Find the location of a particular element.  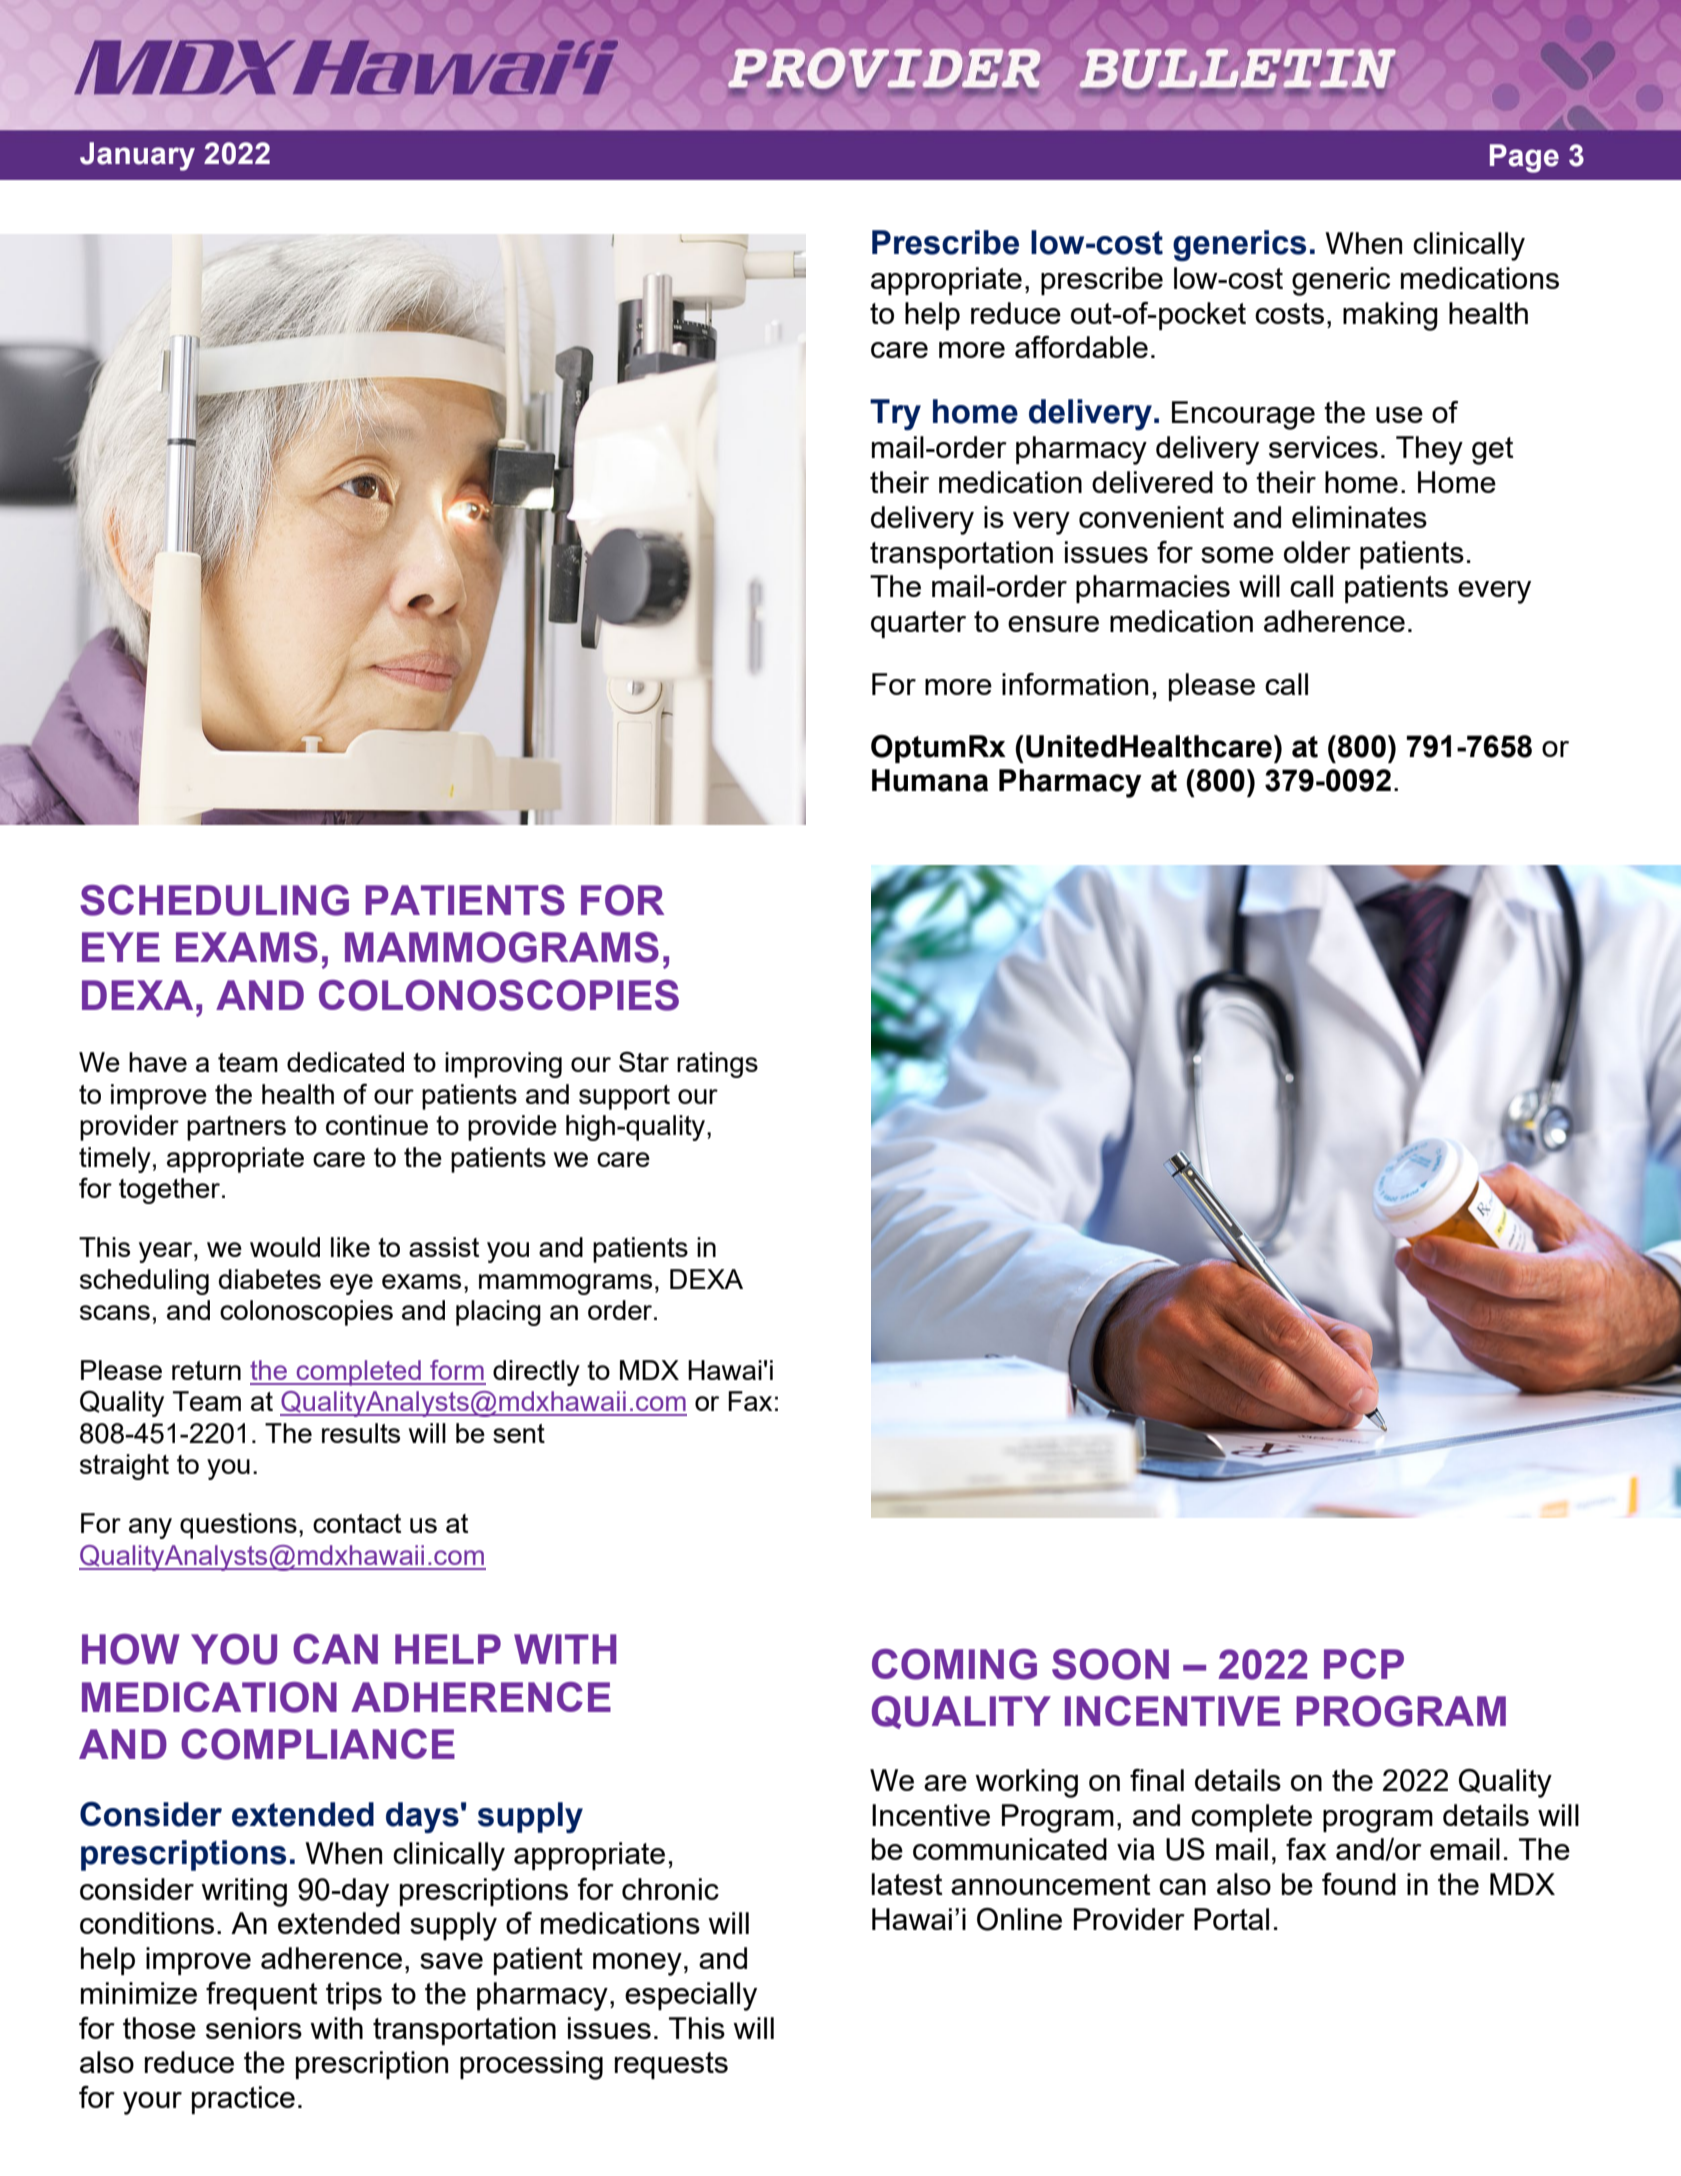

PCP is located at coordinates (1364, 1664).
